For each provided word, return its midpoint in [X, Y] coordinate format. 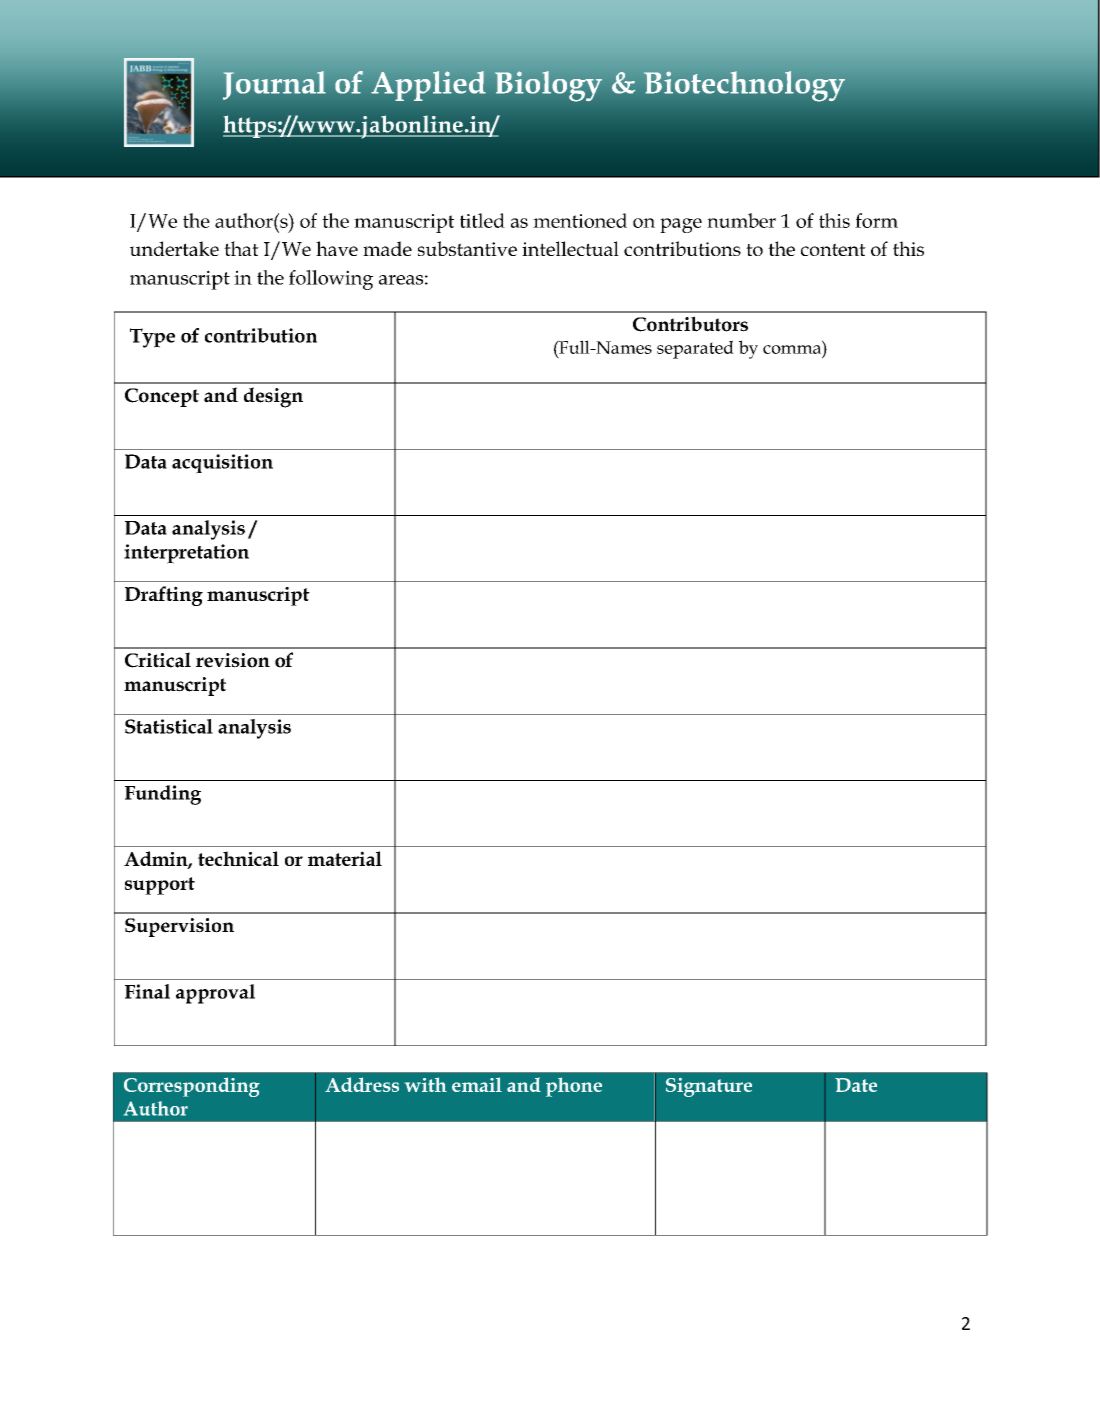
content [833, 249]
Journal [274, 85]
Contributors [690, 324]
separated [695, 349]
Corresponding [192, 1087]
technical [238, 858]
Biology [548, 86]
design [273, 397]
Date [856, 1085]
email [477, 1084]
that [241, 248]
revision [233, 660]
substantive [467, 248]
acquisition [222, 464]
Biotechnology [744, 86]
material [345, 858]
